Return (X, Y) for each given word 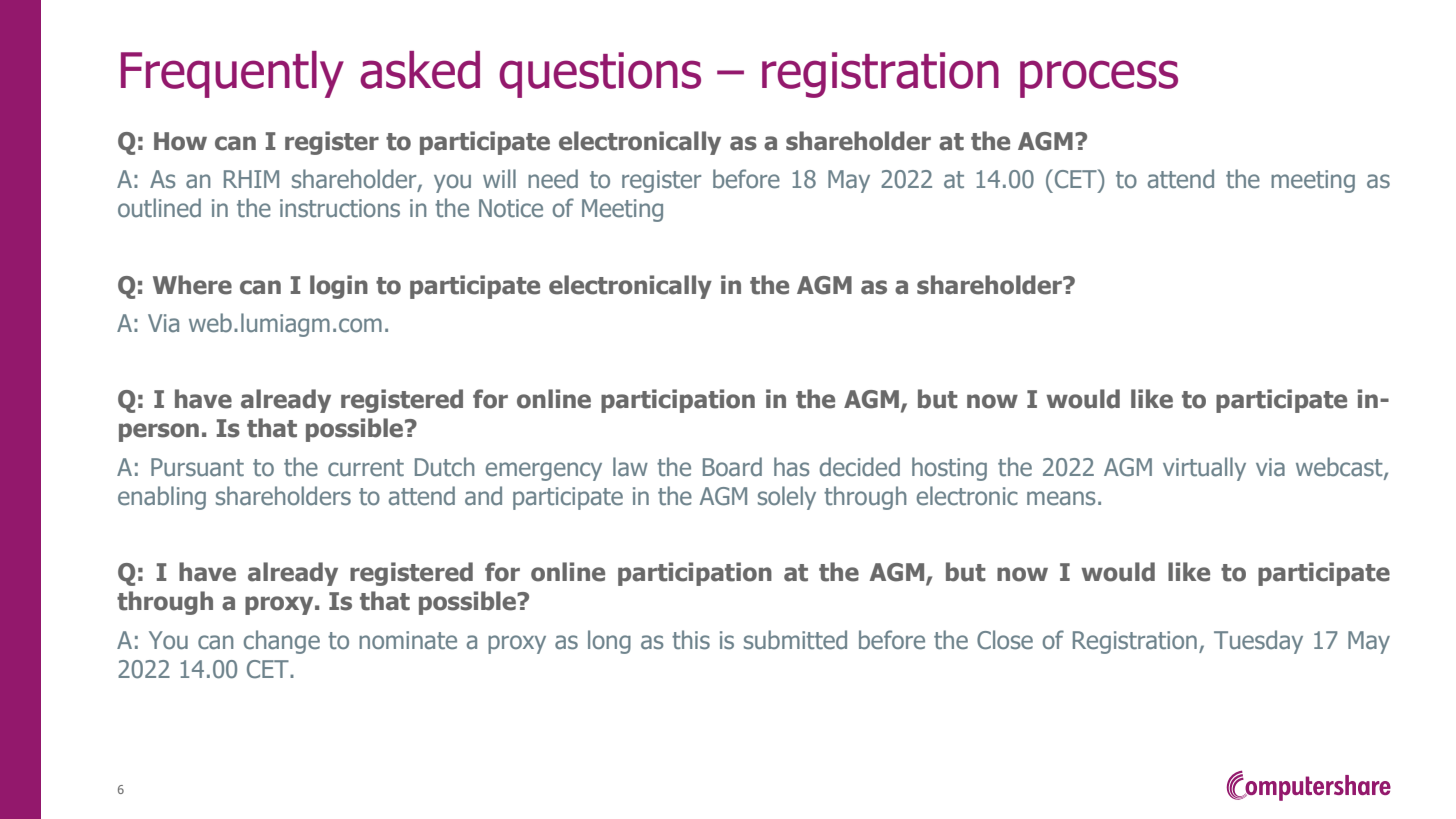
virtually (1204, 469)
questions (600, 75)
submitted (795, 640)
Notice (511, 208)
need (553, 179)
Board (732, 467)
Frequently (232, 74)
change (282, 642)
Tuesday (1258, 642)
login (339, 287)
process (1099, 79)
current (366, 468)
